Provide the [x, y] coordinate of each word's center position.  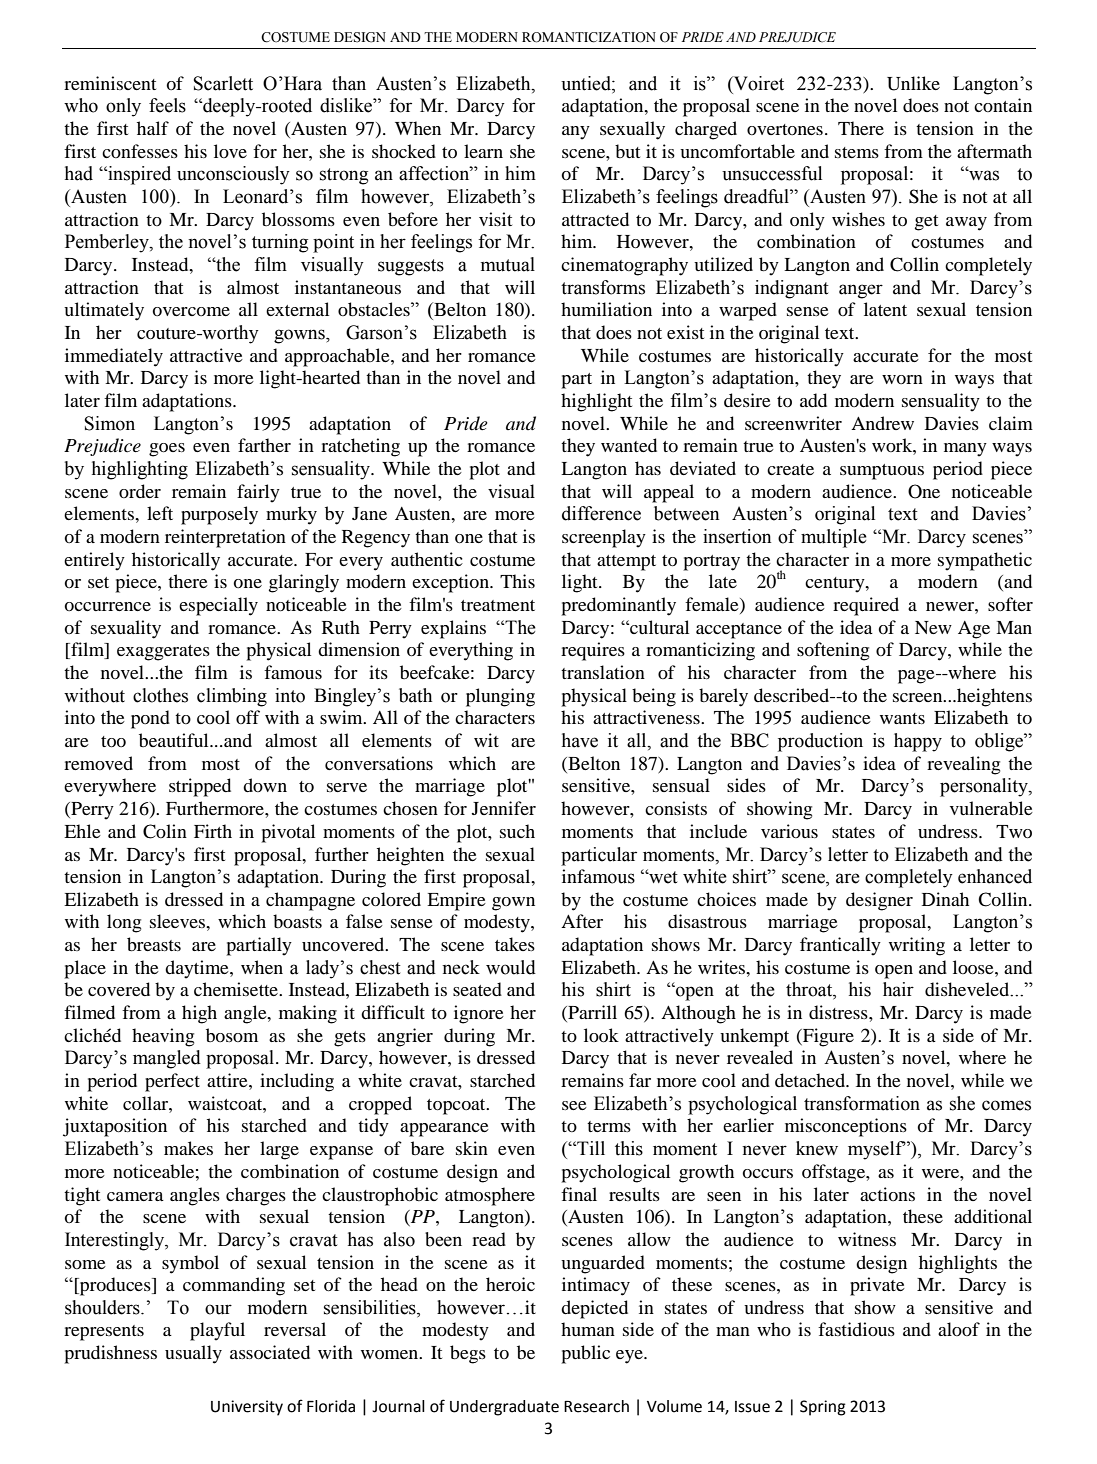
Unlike [913, 83]
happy [918, 742]
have [580, 740]
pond [150, 719]
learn [483, 151]
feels [167, 105]
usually [193, 1354]
